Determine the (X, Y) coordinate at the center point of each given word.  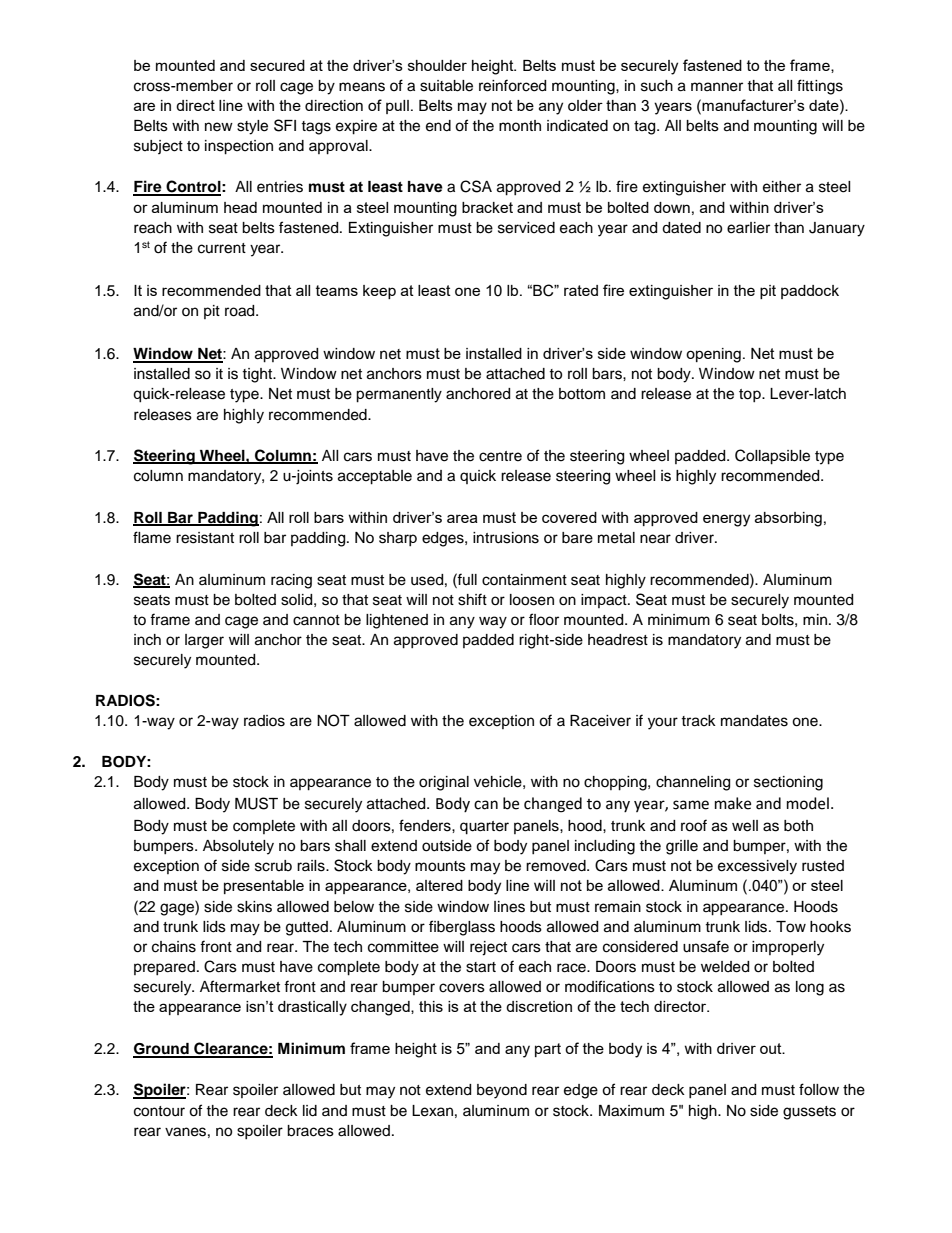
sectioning (788, 783)
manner (717, 87)
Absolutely (238, 847)
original (444, 783)
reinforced (512, 85)
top (751, 395)
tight (258, 375)
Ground (162, 1050)
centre (500, 456)
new (219, 127)
